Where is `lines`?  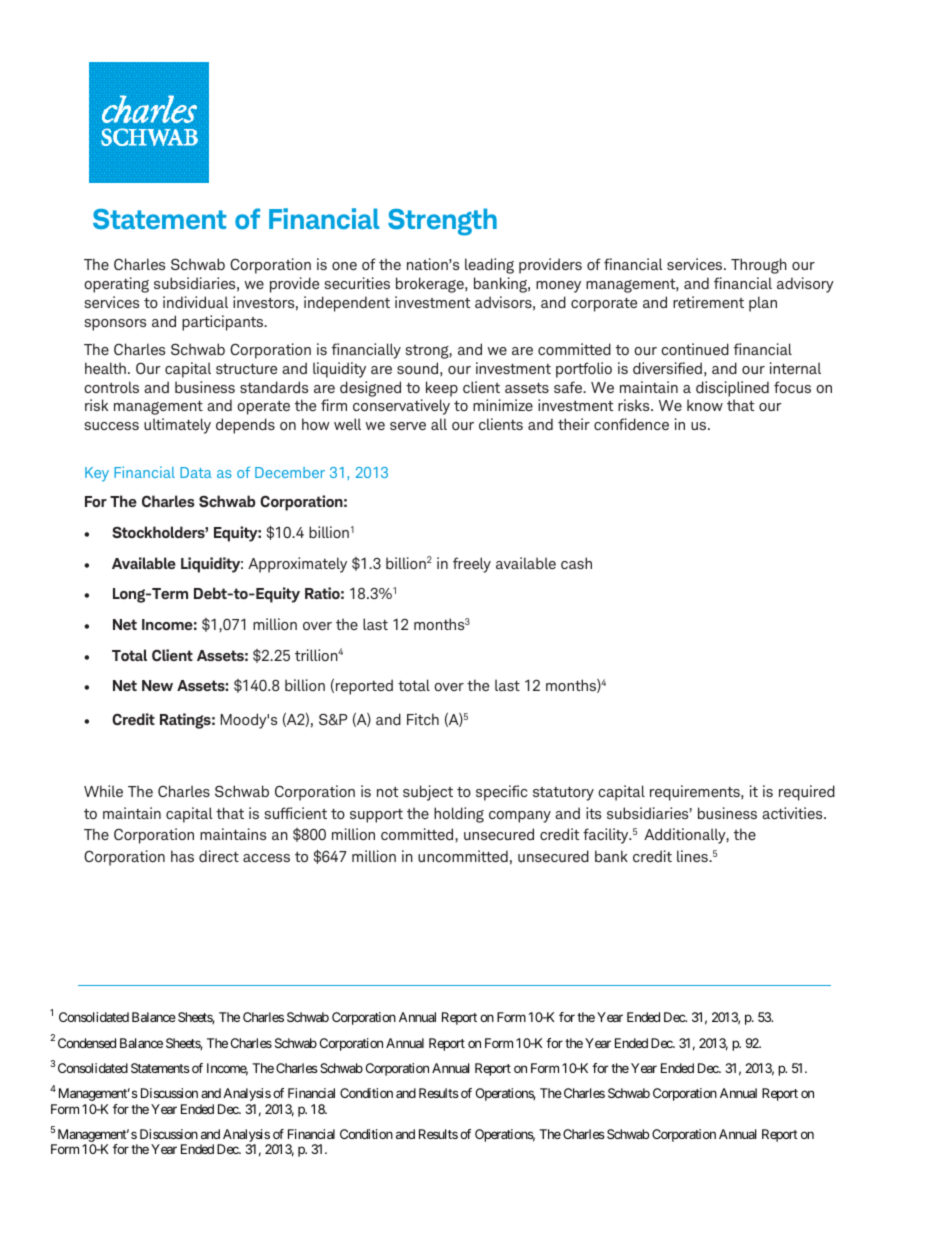 lines is located at coordinates (693, 856).
